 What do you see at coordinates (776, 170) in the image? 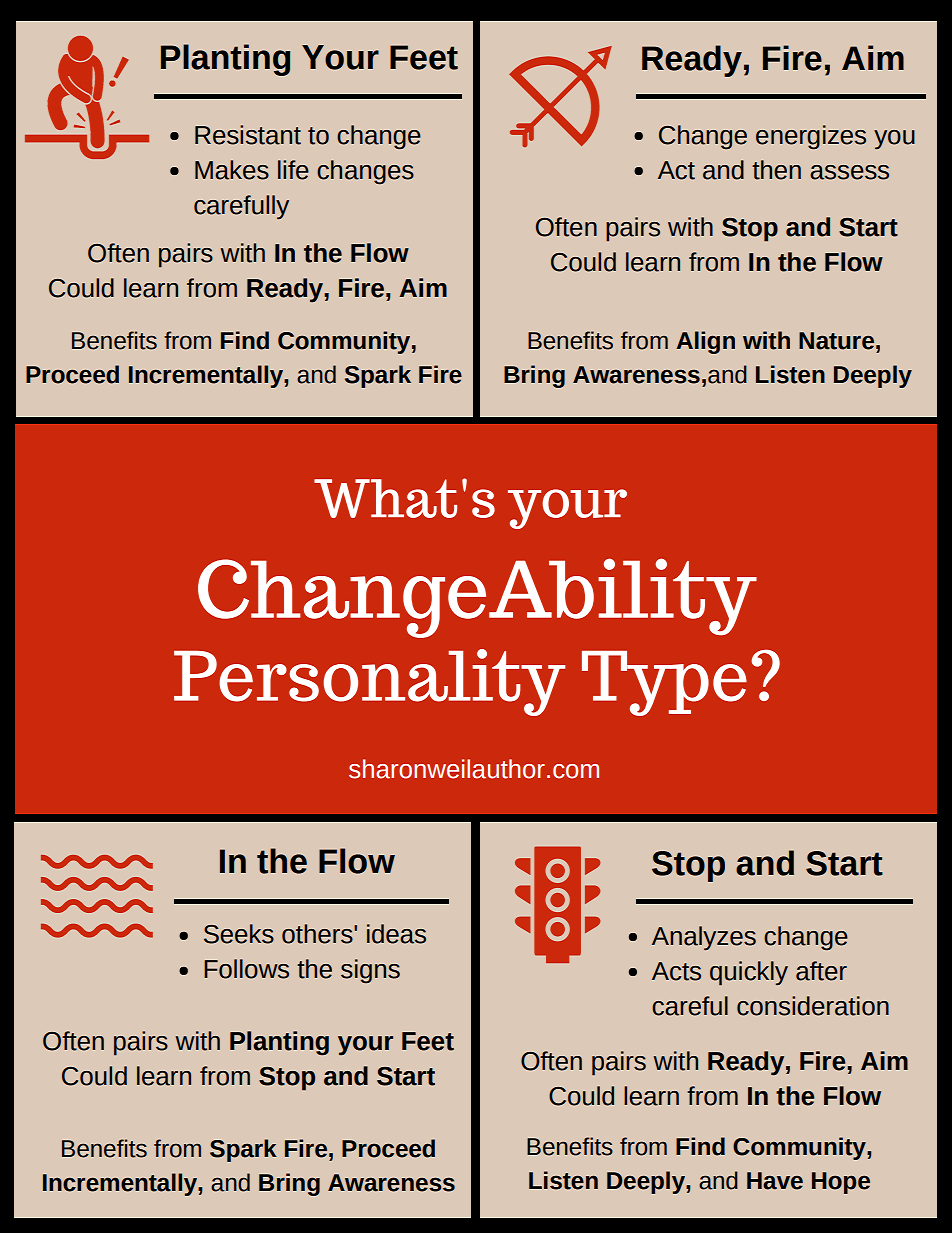
I see `then` at bounding box center [776, 170].
